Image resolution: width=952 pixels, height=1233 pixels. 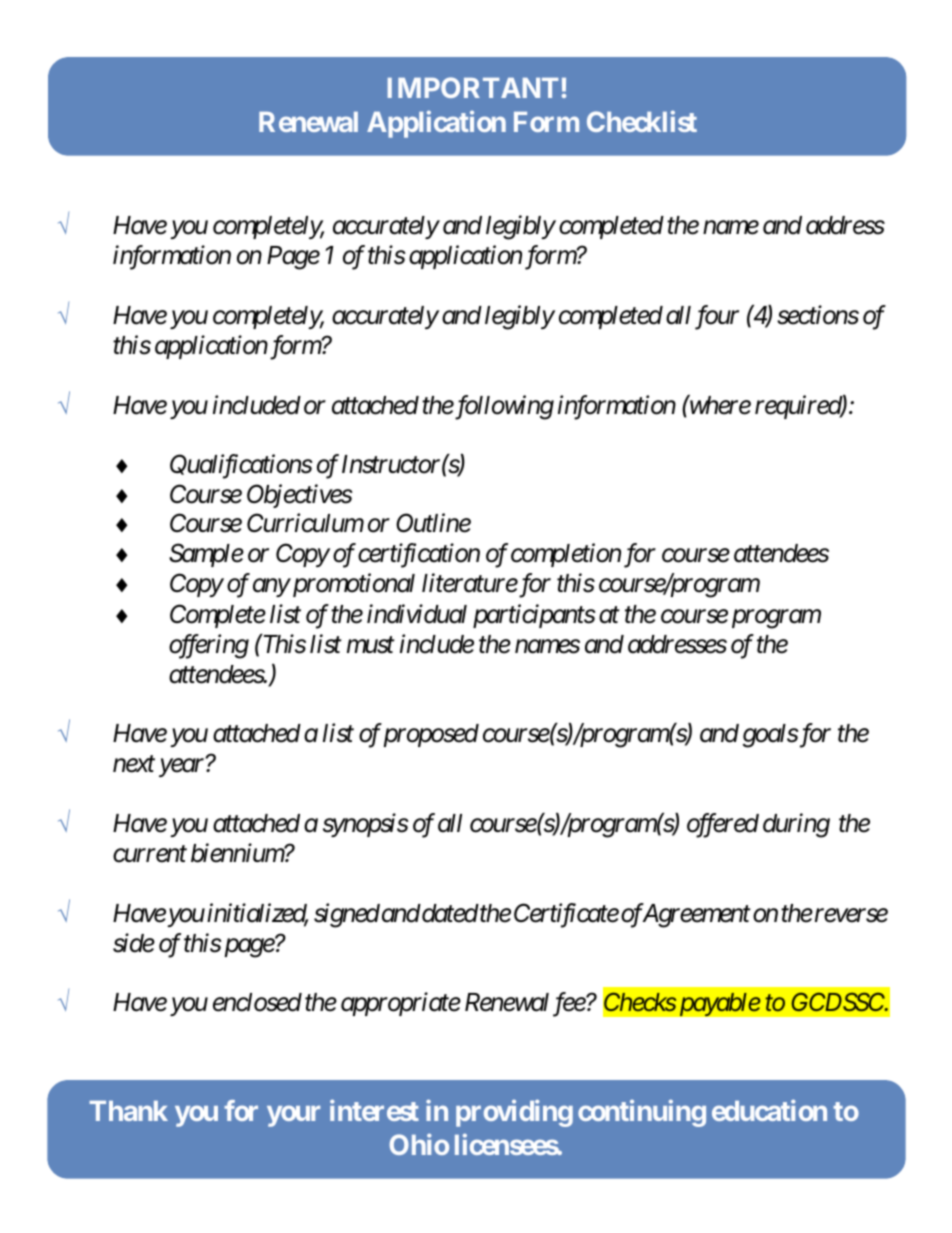 I want to click on four, so click(x=717, y=317).
